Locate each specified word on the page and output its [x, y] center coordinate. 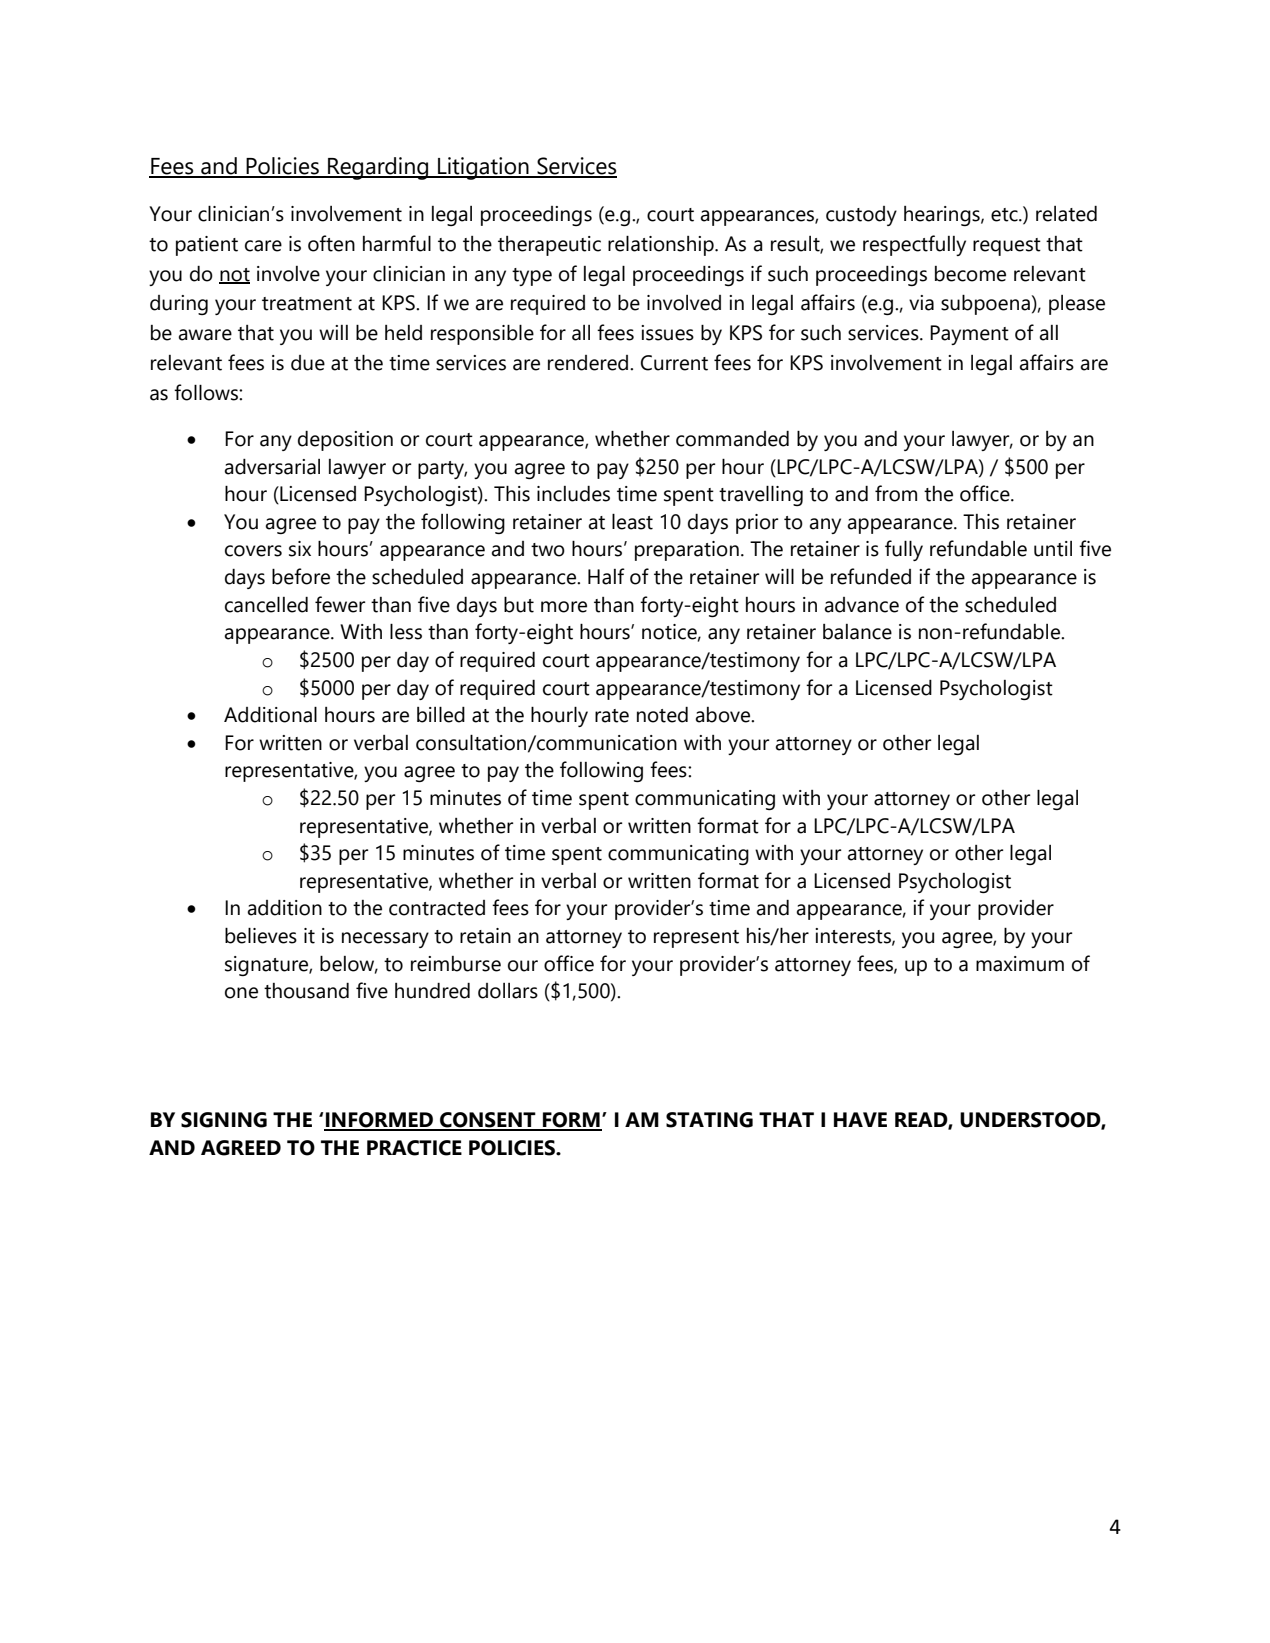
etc [1005, 215]
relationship [662, 245]
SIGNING [224, 1120]
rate [612, 716]
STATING [709, 1120]
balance [857, 632]
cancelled [266, 604]
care [263, 246]
